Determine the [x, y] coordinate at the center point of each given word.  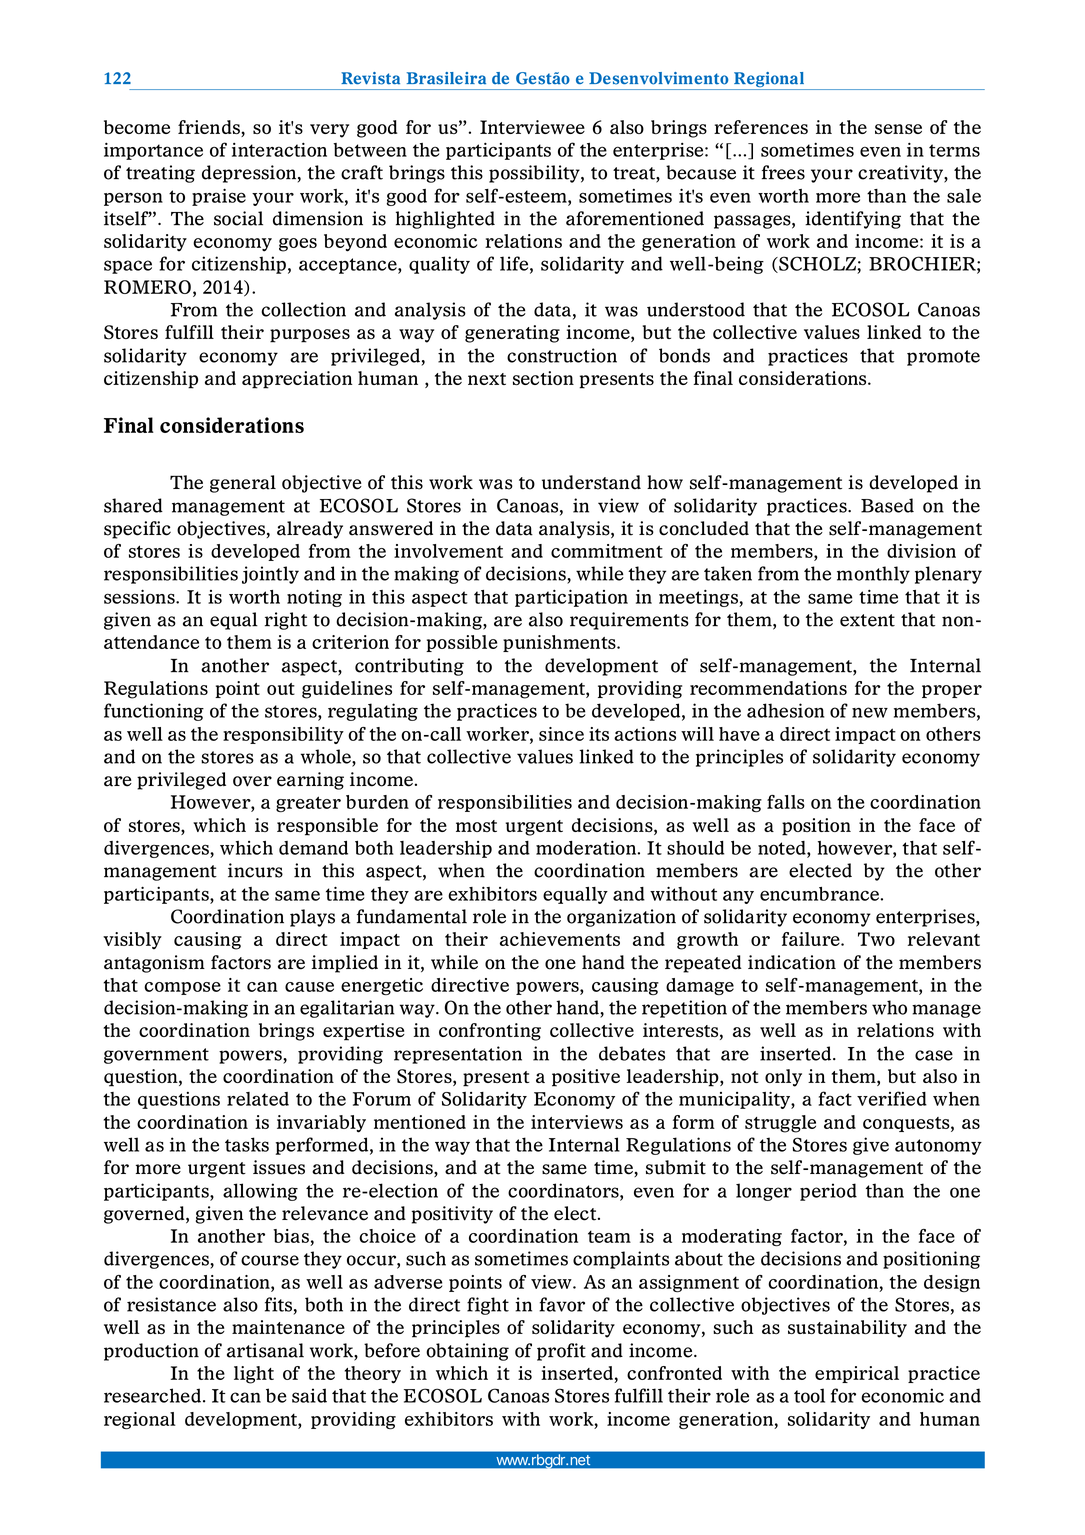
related [258, 1099]
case [934, 1055]
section [543, 378]
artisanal [265, 1350]
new [870, 712]
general [243, 484]
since [561, 734]
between [370, 150]
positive [586, 1078]
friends [210, 128]
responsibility [283, 735]
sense [898, 129]
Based [887, 505]
